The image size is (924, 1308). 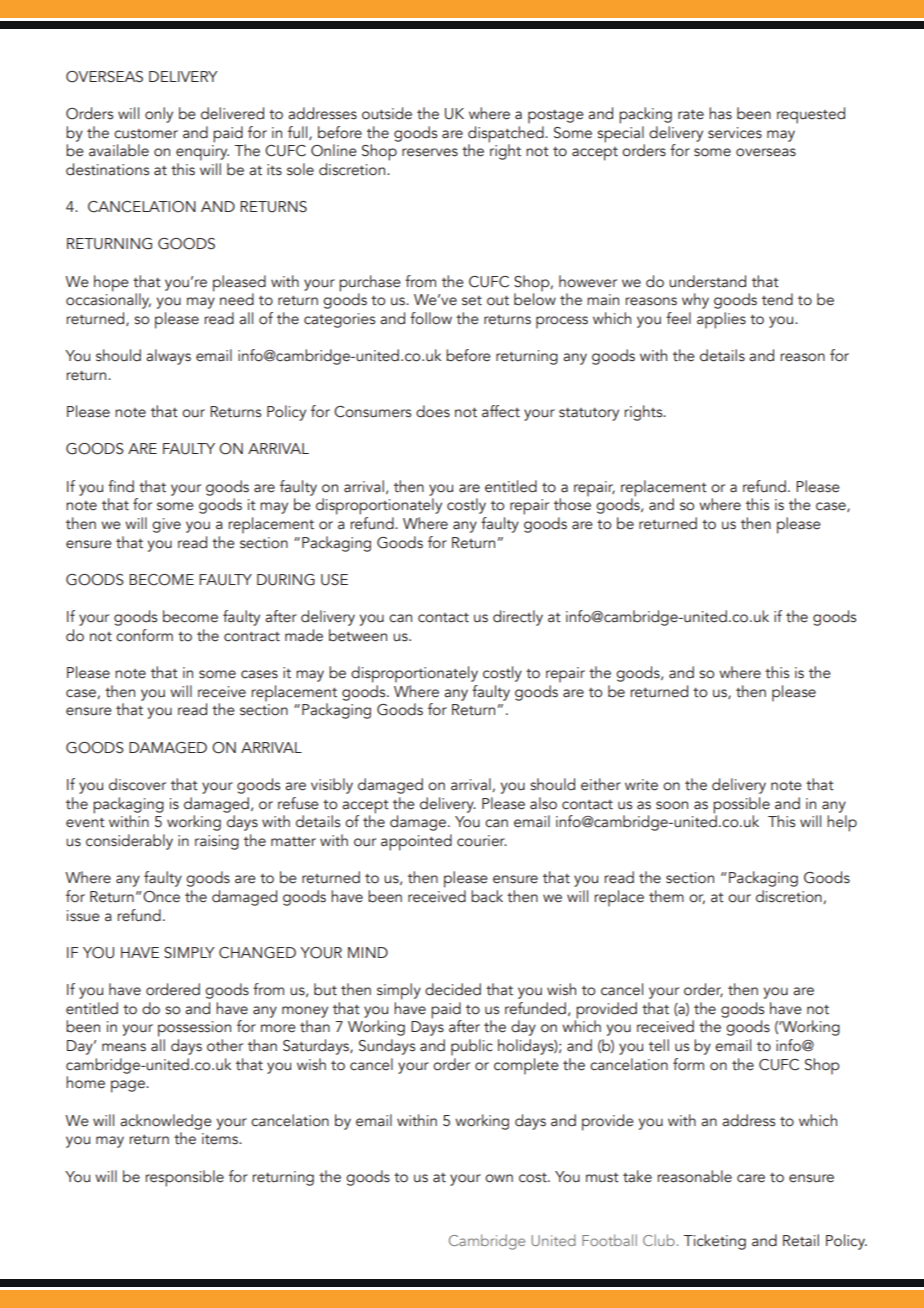 I want to click on responsible, so click(x=184, y=1178).
